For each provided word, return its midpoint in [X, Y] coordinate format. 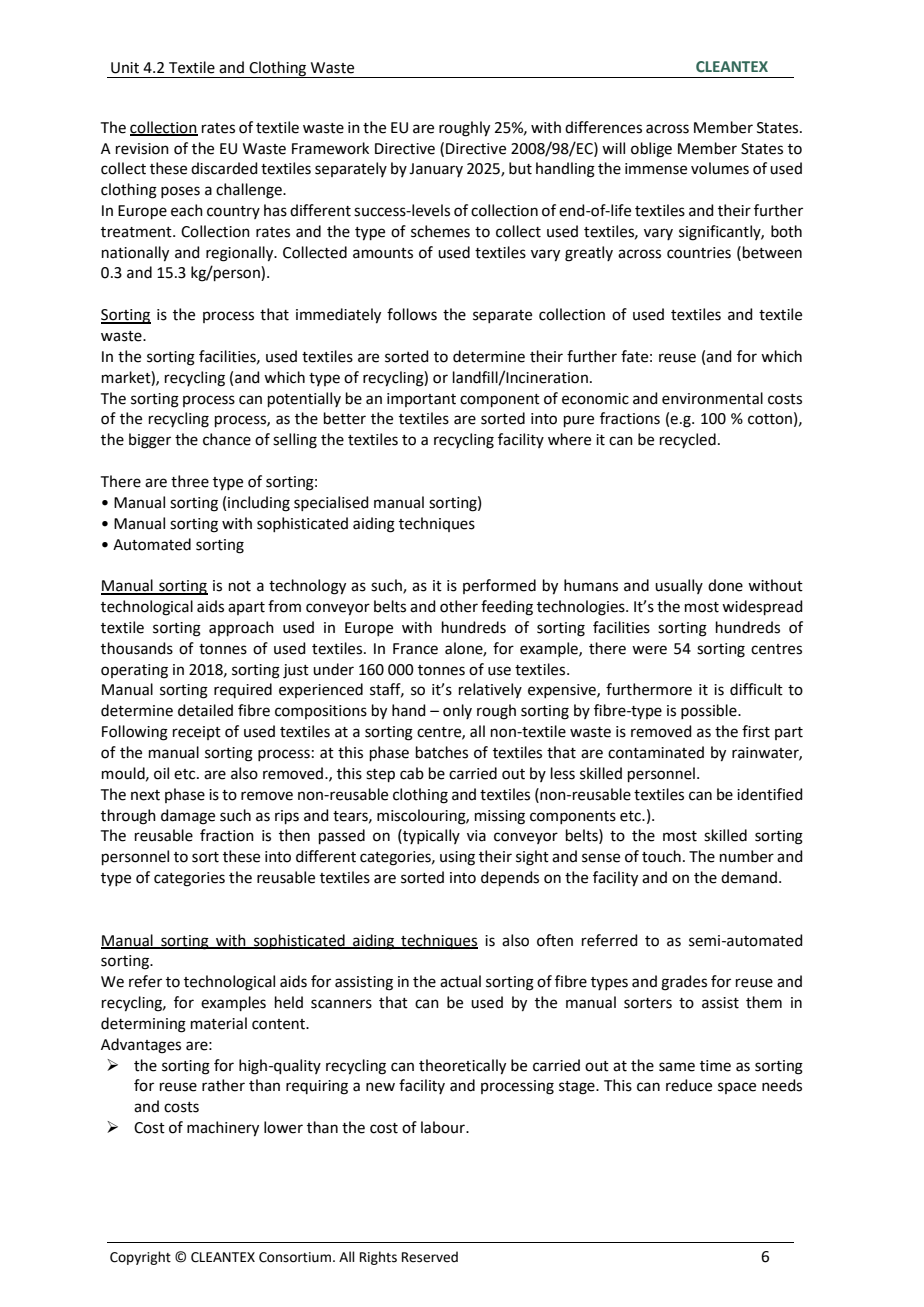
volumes [720, 168]
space [737, 1088]
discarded [224, 168]
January [436, 170]
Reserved [430, 1257]
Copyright [140, 1258]
